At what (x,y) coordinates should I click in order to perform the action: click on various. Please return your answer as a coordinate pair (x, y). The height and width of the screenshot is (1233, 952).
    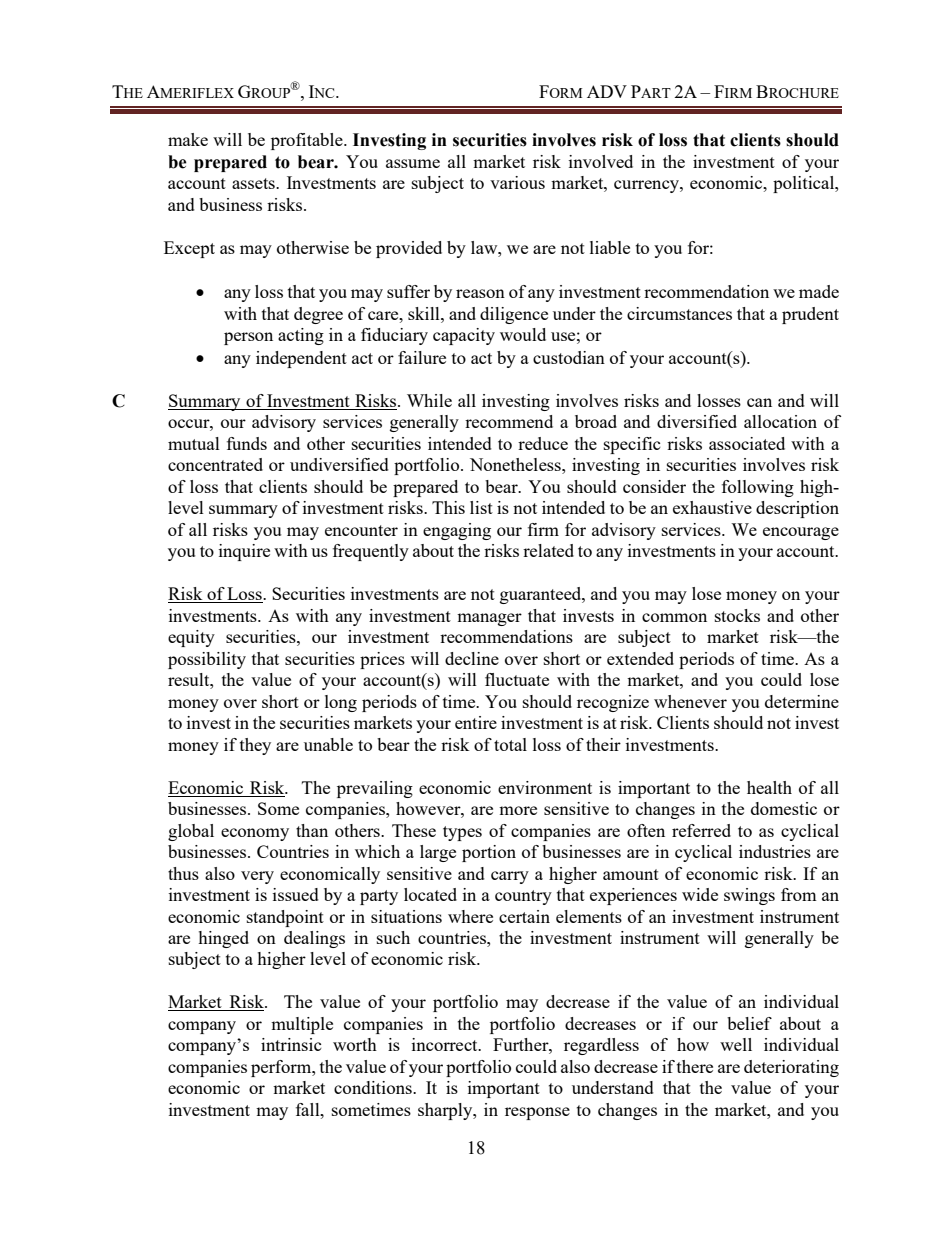
    Looking at the image, I should click on (517, 182).
